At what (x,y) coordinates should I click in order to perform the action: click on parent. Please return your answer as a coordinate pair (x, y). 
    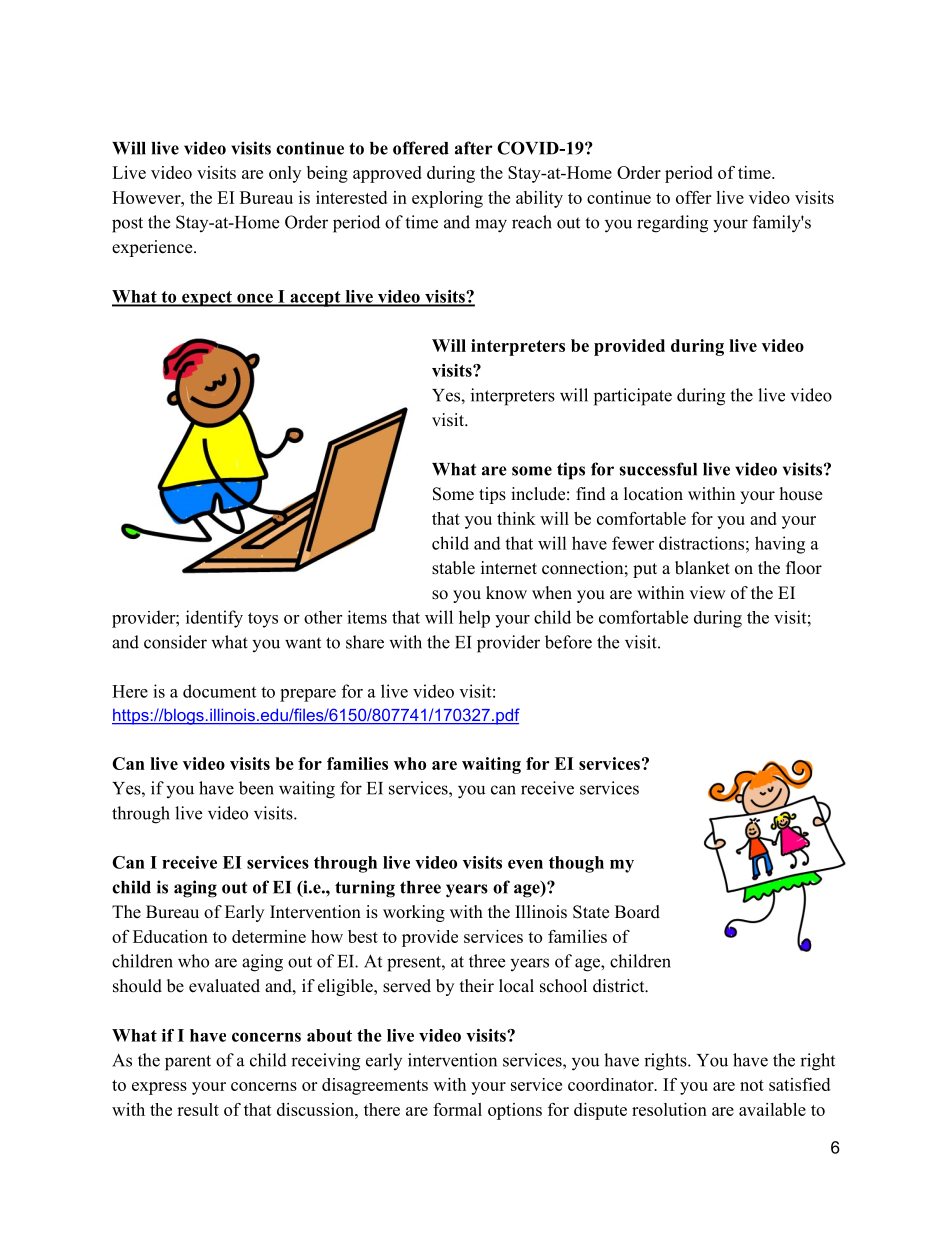
    Looking at the image, I should click on (188, 1063).
